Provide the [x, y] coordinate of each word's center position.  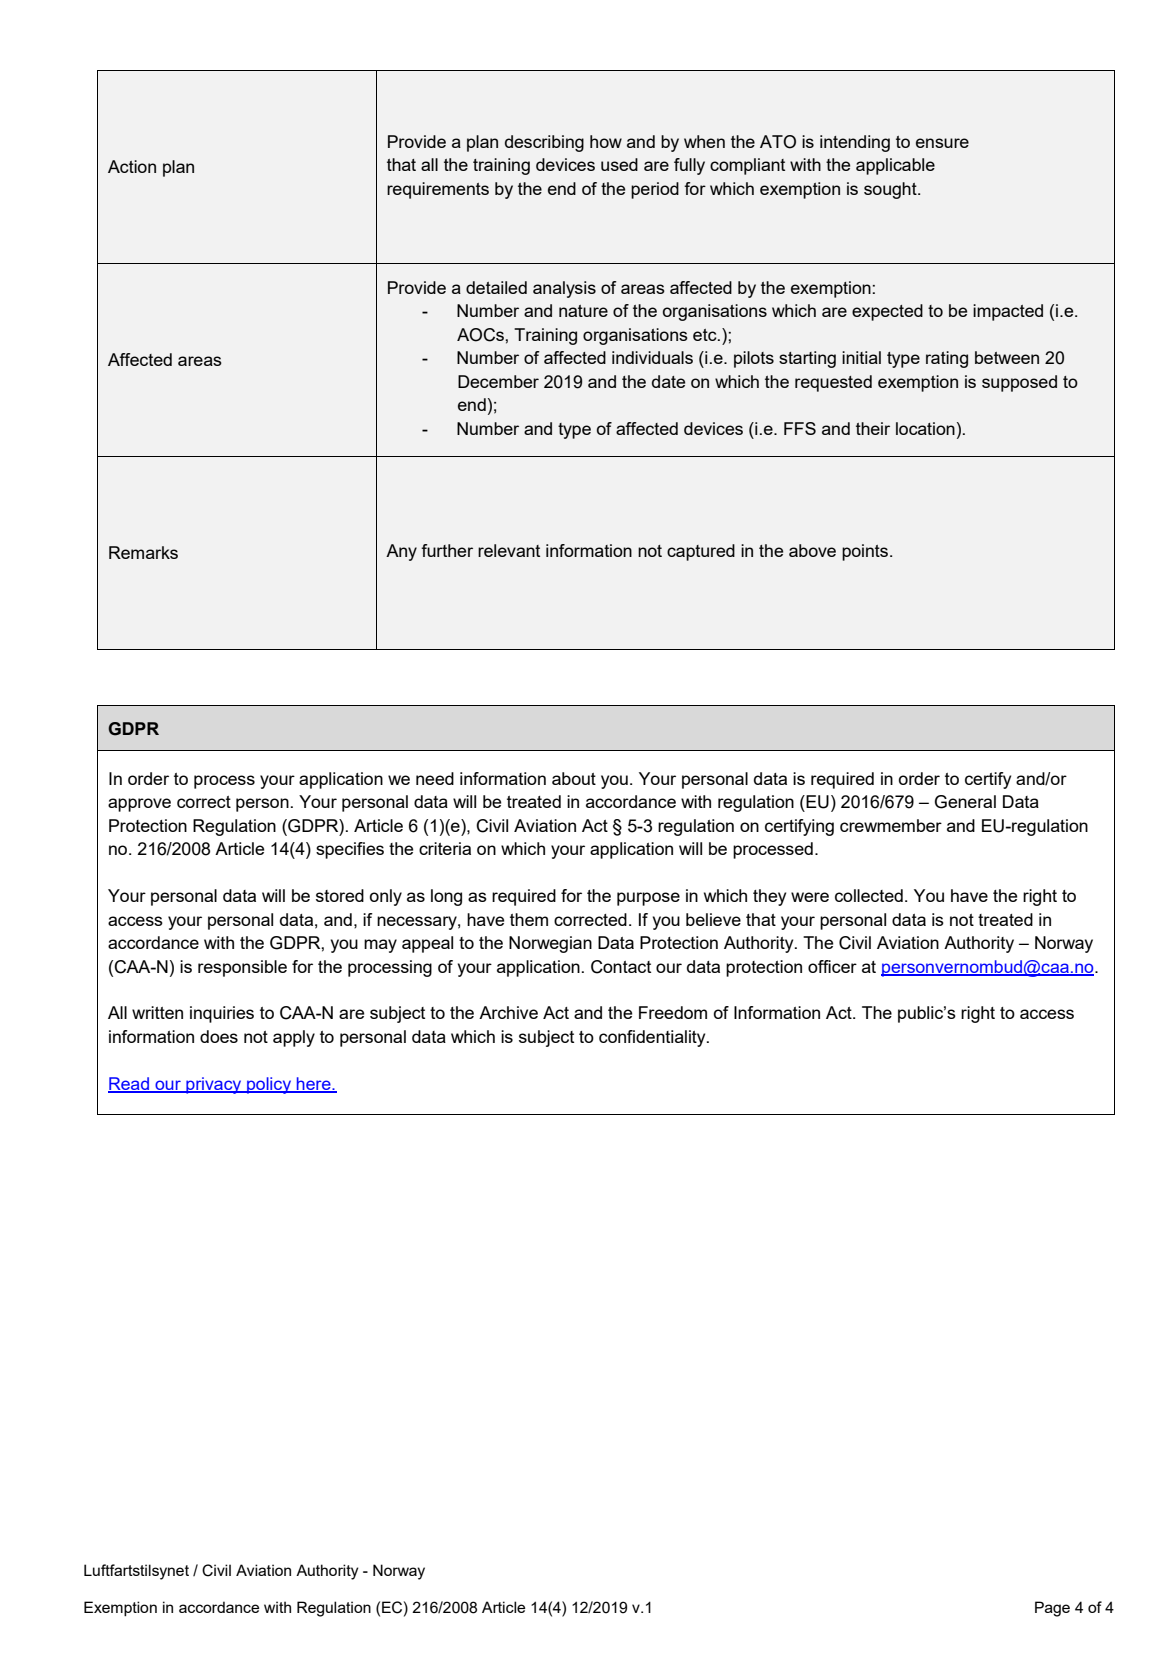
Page [1052, 1609]
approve [139, 805]
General [965, 802]
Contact [621, 967]
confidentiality [653, 1038]
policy [269, 1085]
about [574, 778]
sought [891, 190]
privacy [214, 1085]
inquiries [222, 1014]
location [925, 428]
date [668, 381]
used [619, 164]
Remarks [143, 552]
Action [132, 166]
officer [832, 966]
